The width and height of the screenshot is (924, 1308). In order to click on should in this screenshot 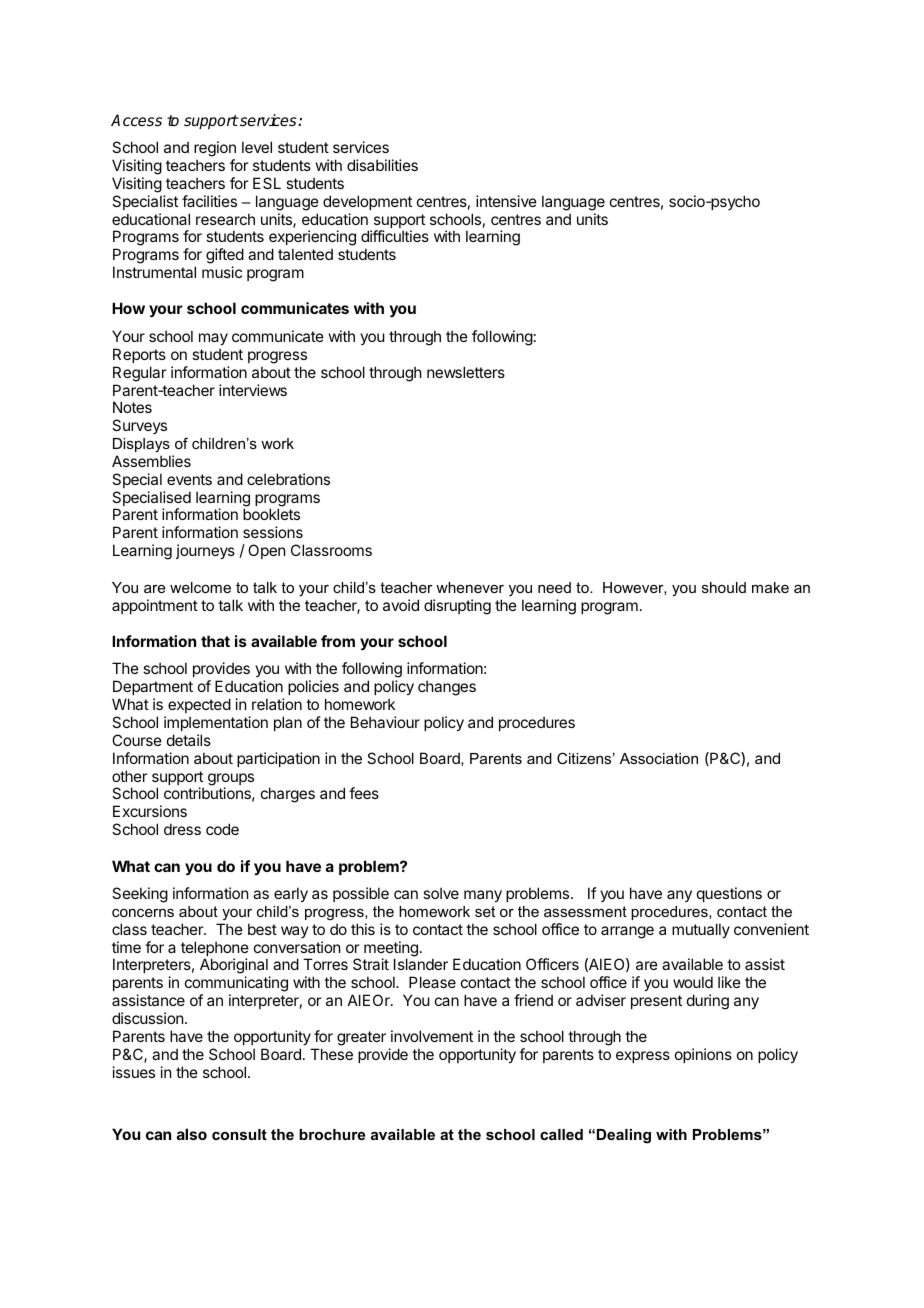, I will do `click(724, 587)`.
